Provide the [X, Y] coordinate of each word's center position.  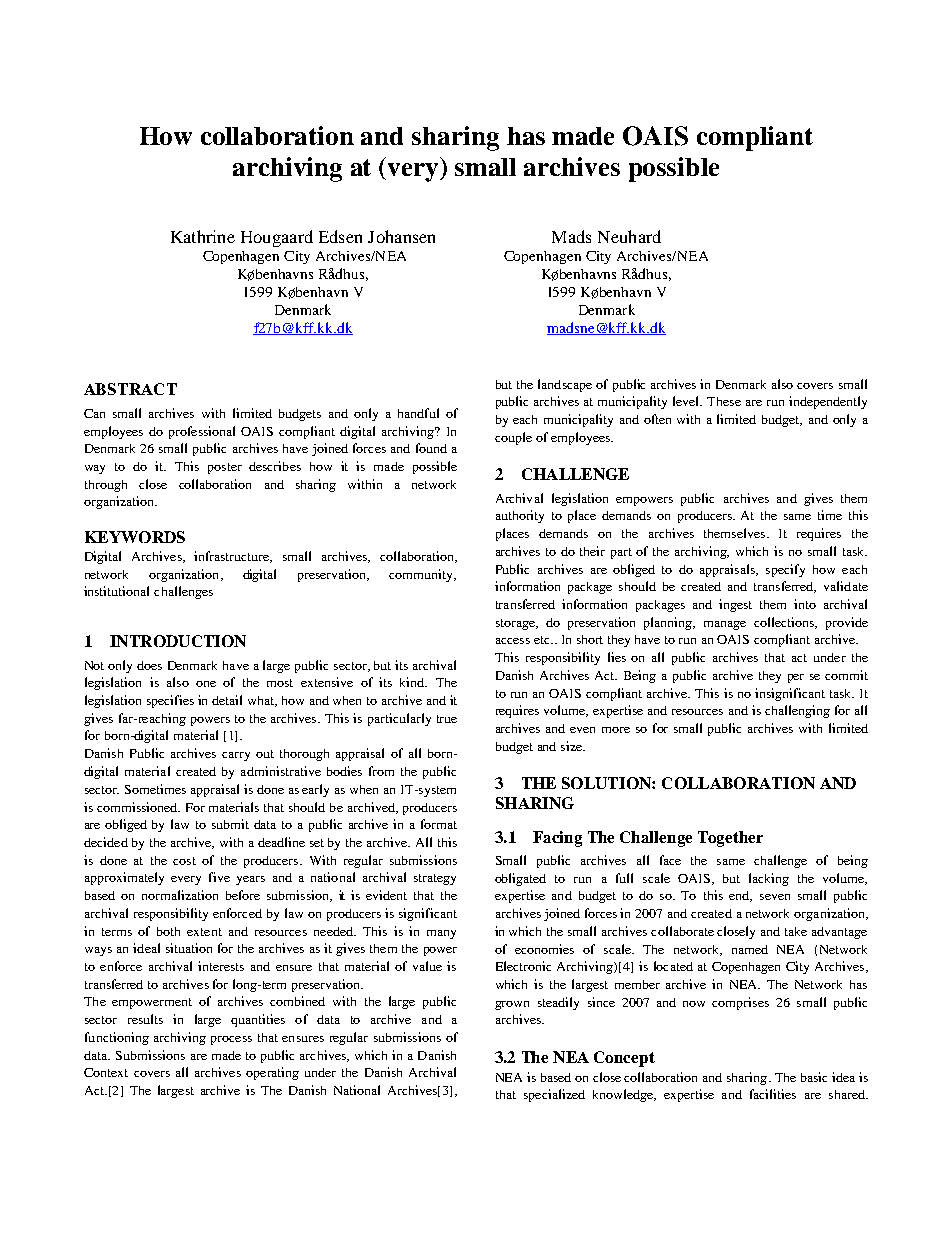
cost [184, 861]
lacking [769, 879]
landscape [565, 385]
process [231, 1040]
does [149, 665]
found [431, 448]
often [657, 419]
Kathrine [203, 236]
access [513, 641]
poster [225, 468]
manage [725, 625]
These [724, 401]
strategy [435, 879]
